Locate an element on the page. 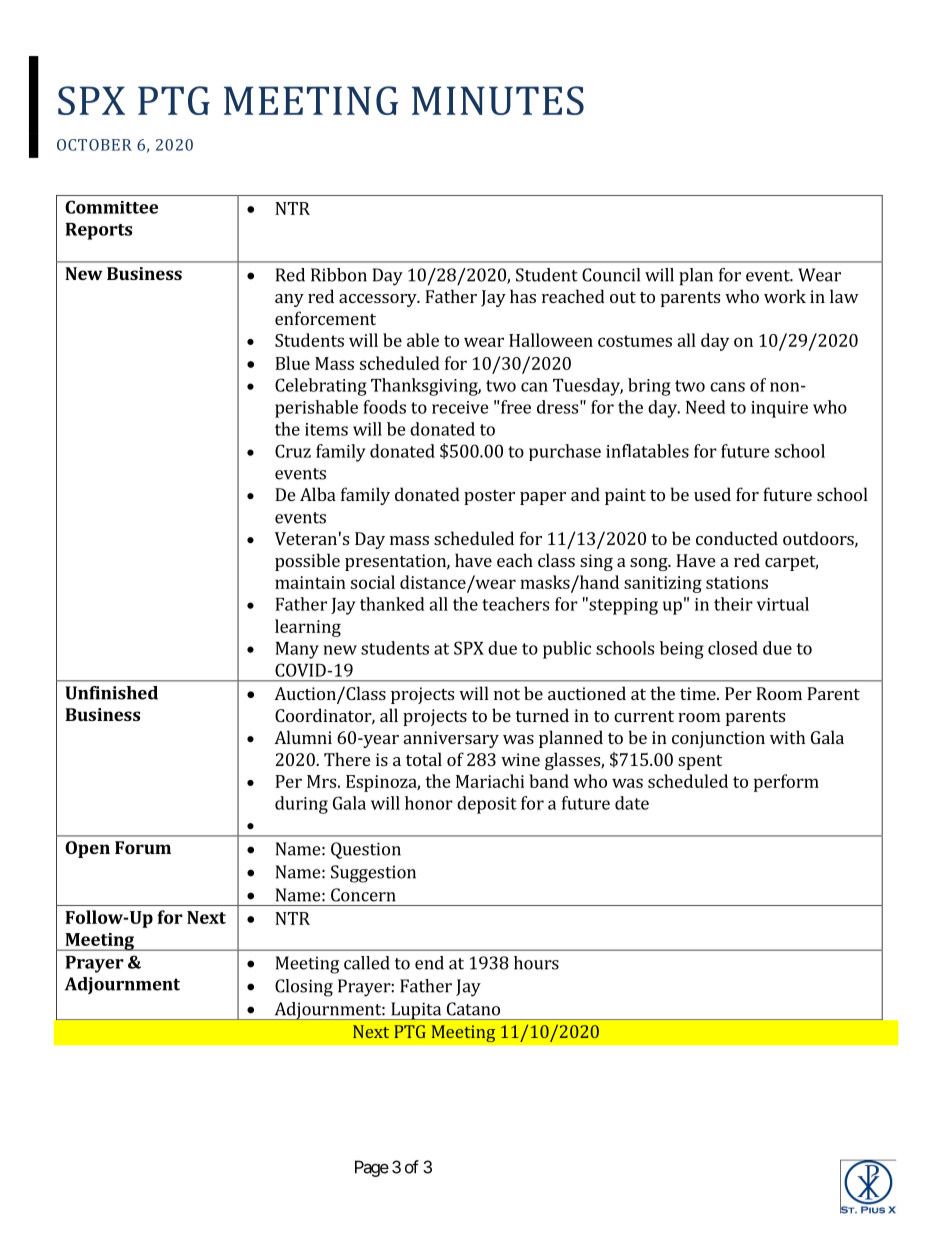 This image has height=1233, width=952. thanked is located at coordinates (392, 604).
